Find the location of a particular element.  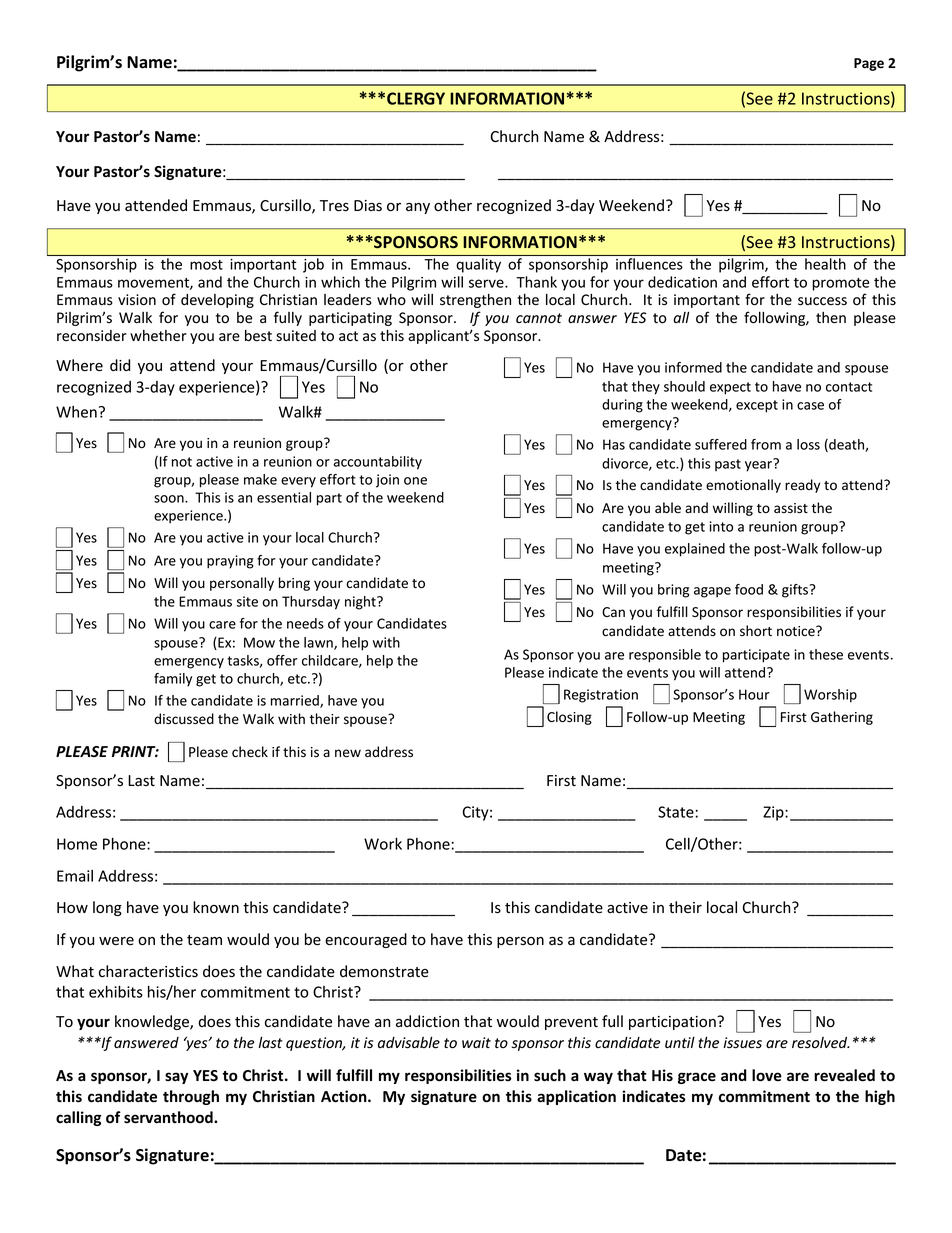

wait is located at coordinates (476, 1042).
